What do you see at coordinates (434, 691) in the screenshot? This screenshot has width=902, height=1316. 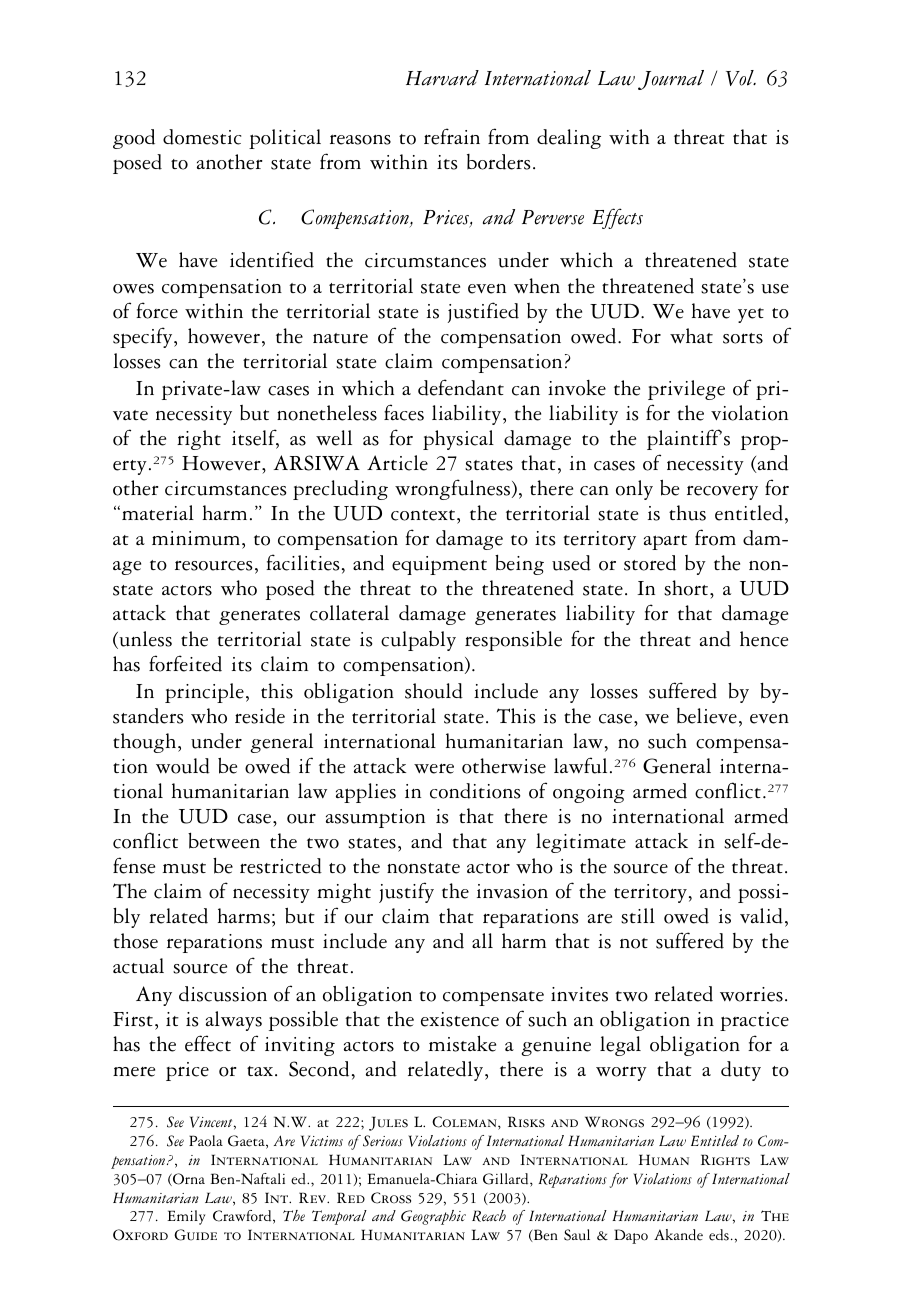 I see `should` at bounding box center [434, 691].
